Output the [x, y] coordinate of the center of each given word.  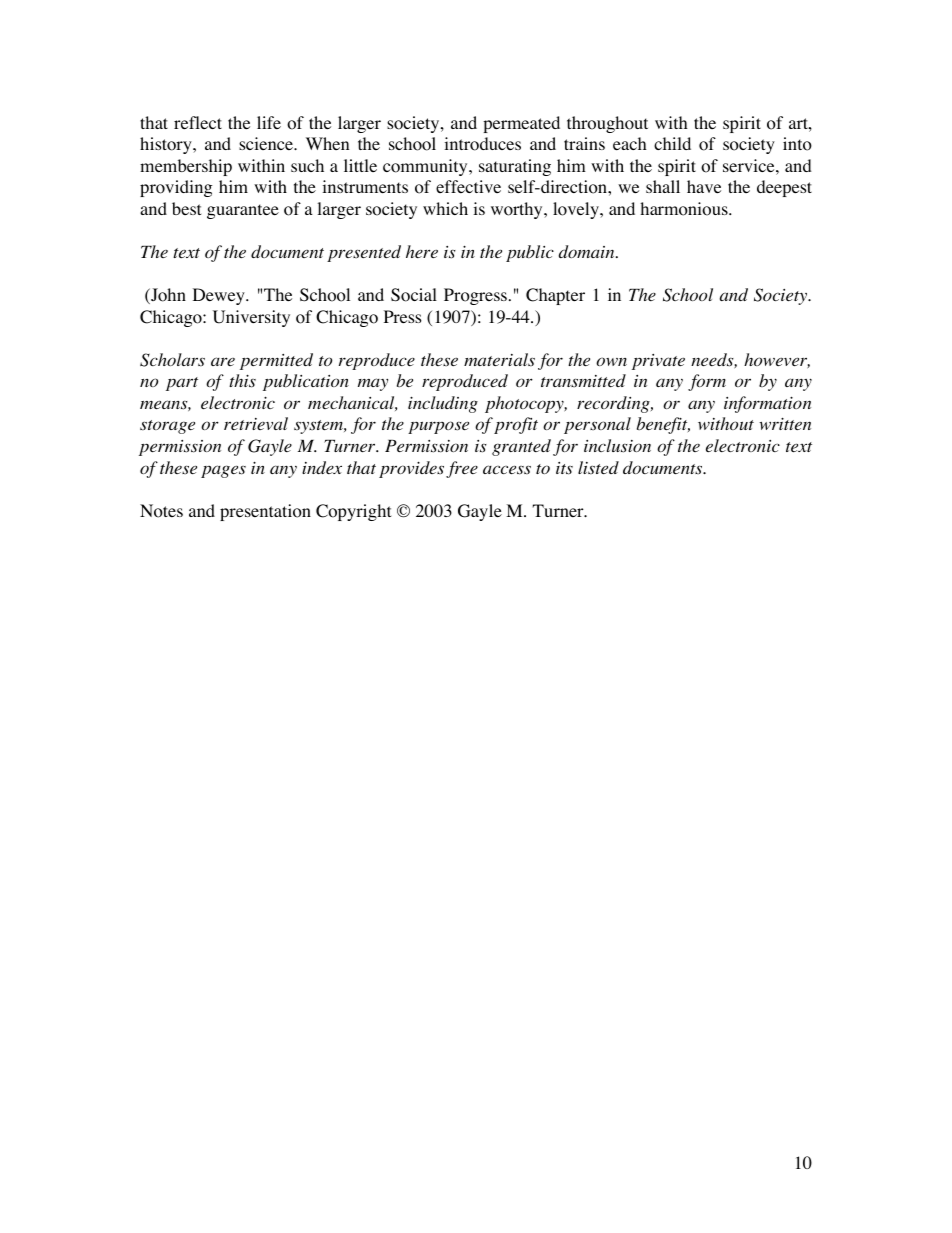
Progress [475, 296]
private [658, 362]
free [462, 469]
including [443, 404]
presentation [265, 512]
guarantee [243, 211]
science [267, 143]
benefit [663, 425]
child [672, 143]
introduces [482, 144]
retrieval [256, 423]
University [251, 318]
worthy [518, 210]
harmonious [685, 209]
